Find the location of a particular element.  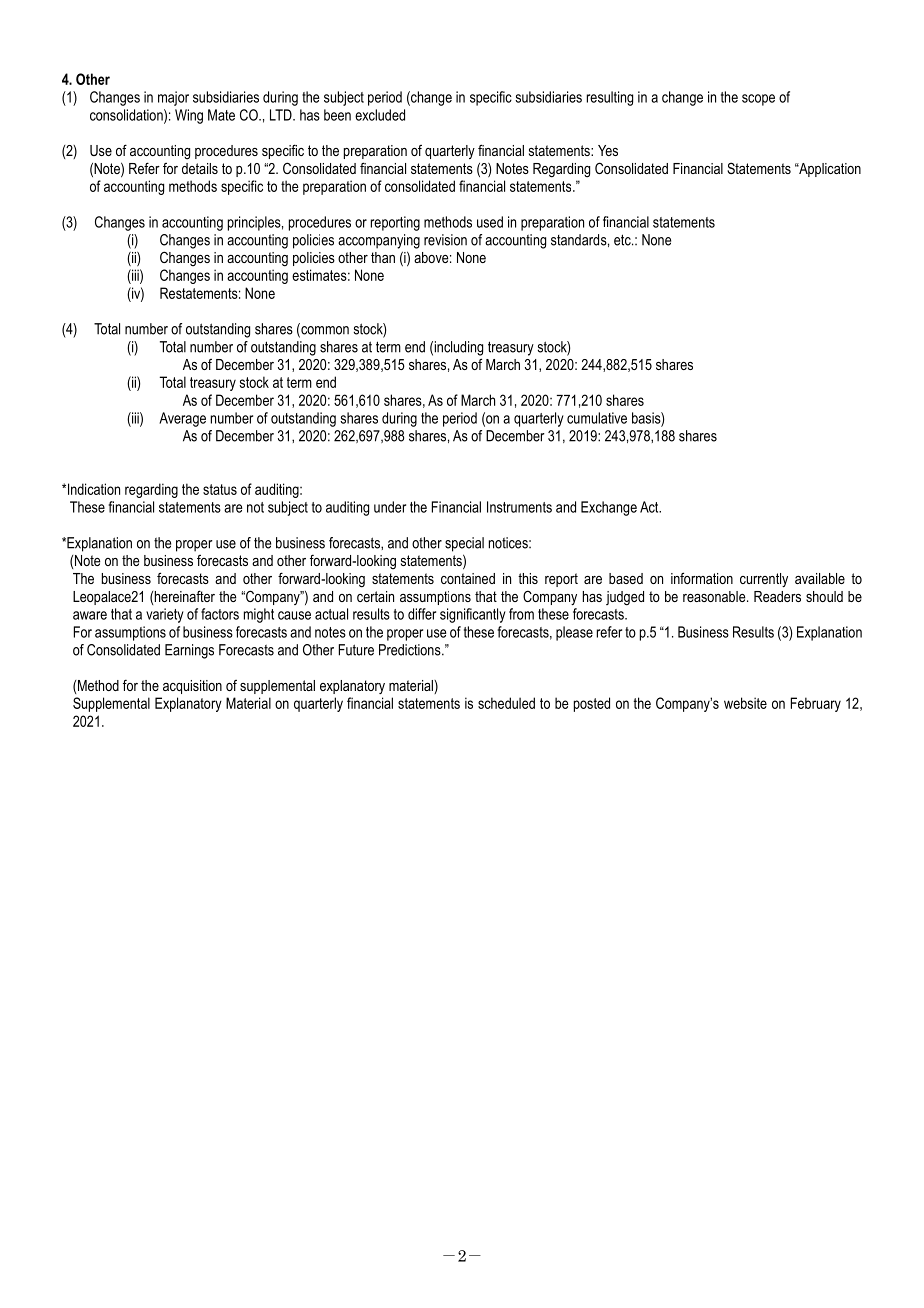

scope is located at coordinates (758, 100).
